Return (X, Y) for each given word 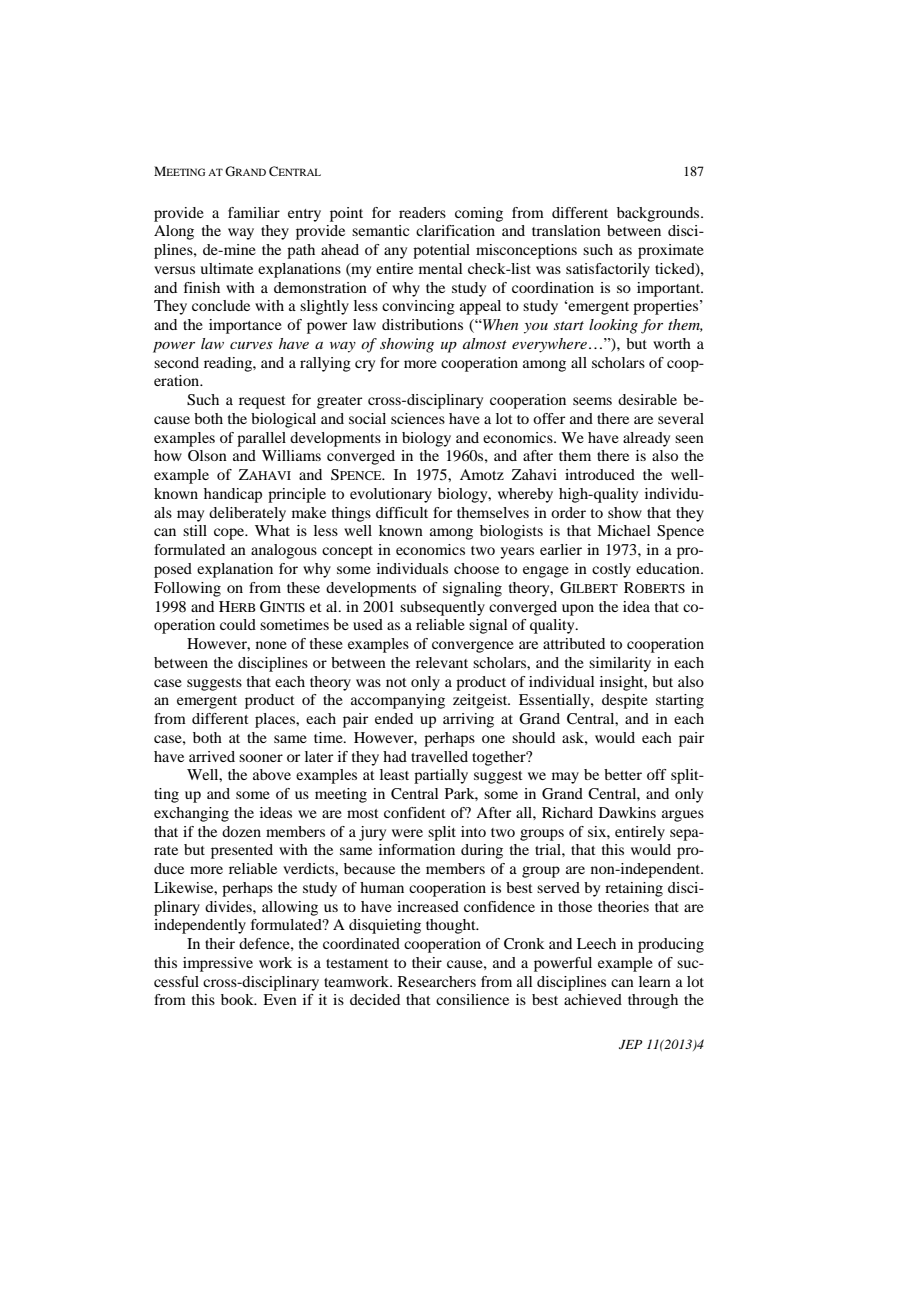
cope (230, 534)
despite (625, 701)
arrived (212, 756)
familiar (254, 212)
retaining (634, 889)
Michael (623, 530)
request (262, 402)
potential (441, 251)
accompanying (398, 701)
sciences (418, 418)
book (238, 999)
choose (476, 568)
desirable (647, 399)
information (417, 849)
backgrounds (659, 214)
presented (242, 851)
